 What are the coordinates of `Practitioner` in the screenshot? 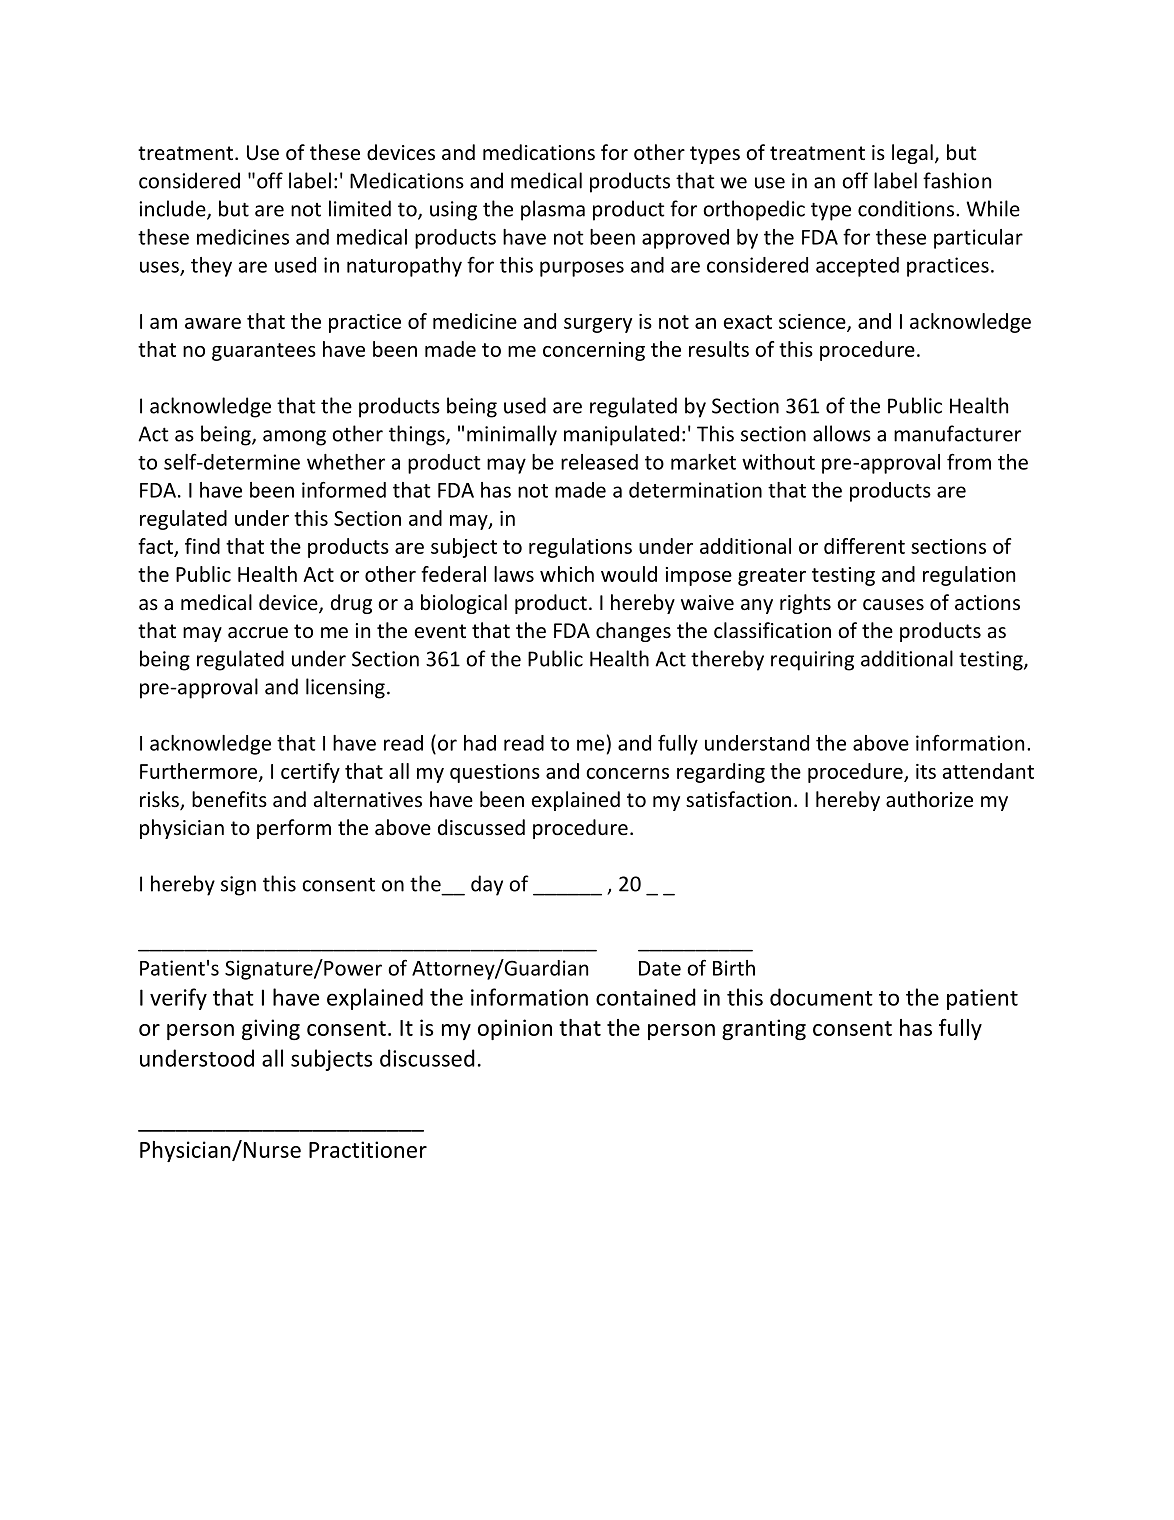 It's located at (368, 1149).
